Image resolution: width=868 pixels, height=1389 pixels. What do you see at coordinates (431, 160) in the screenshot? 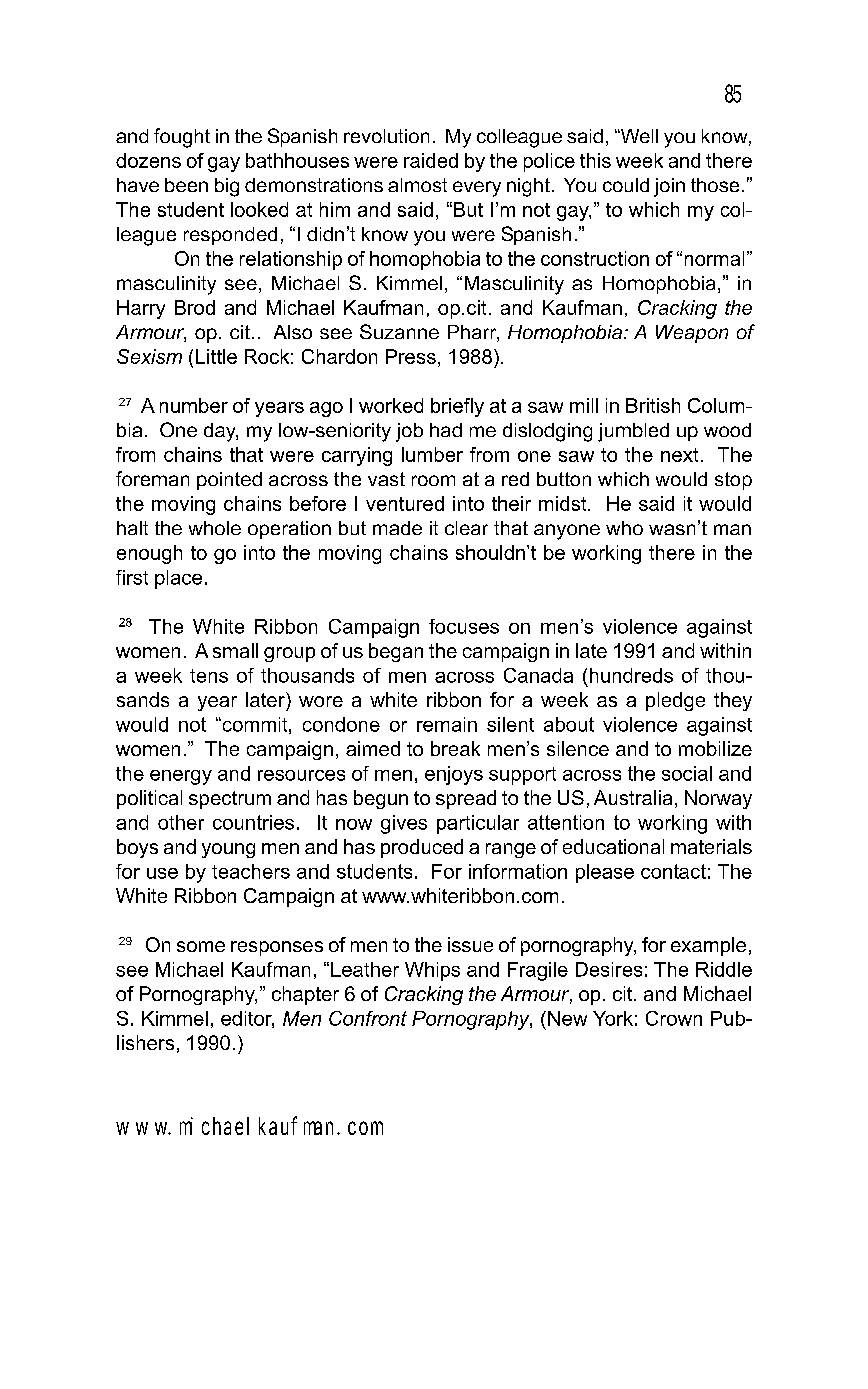
I see `raided` at bounding box center [431, 160].
